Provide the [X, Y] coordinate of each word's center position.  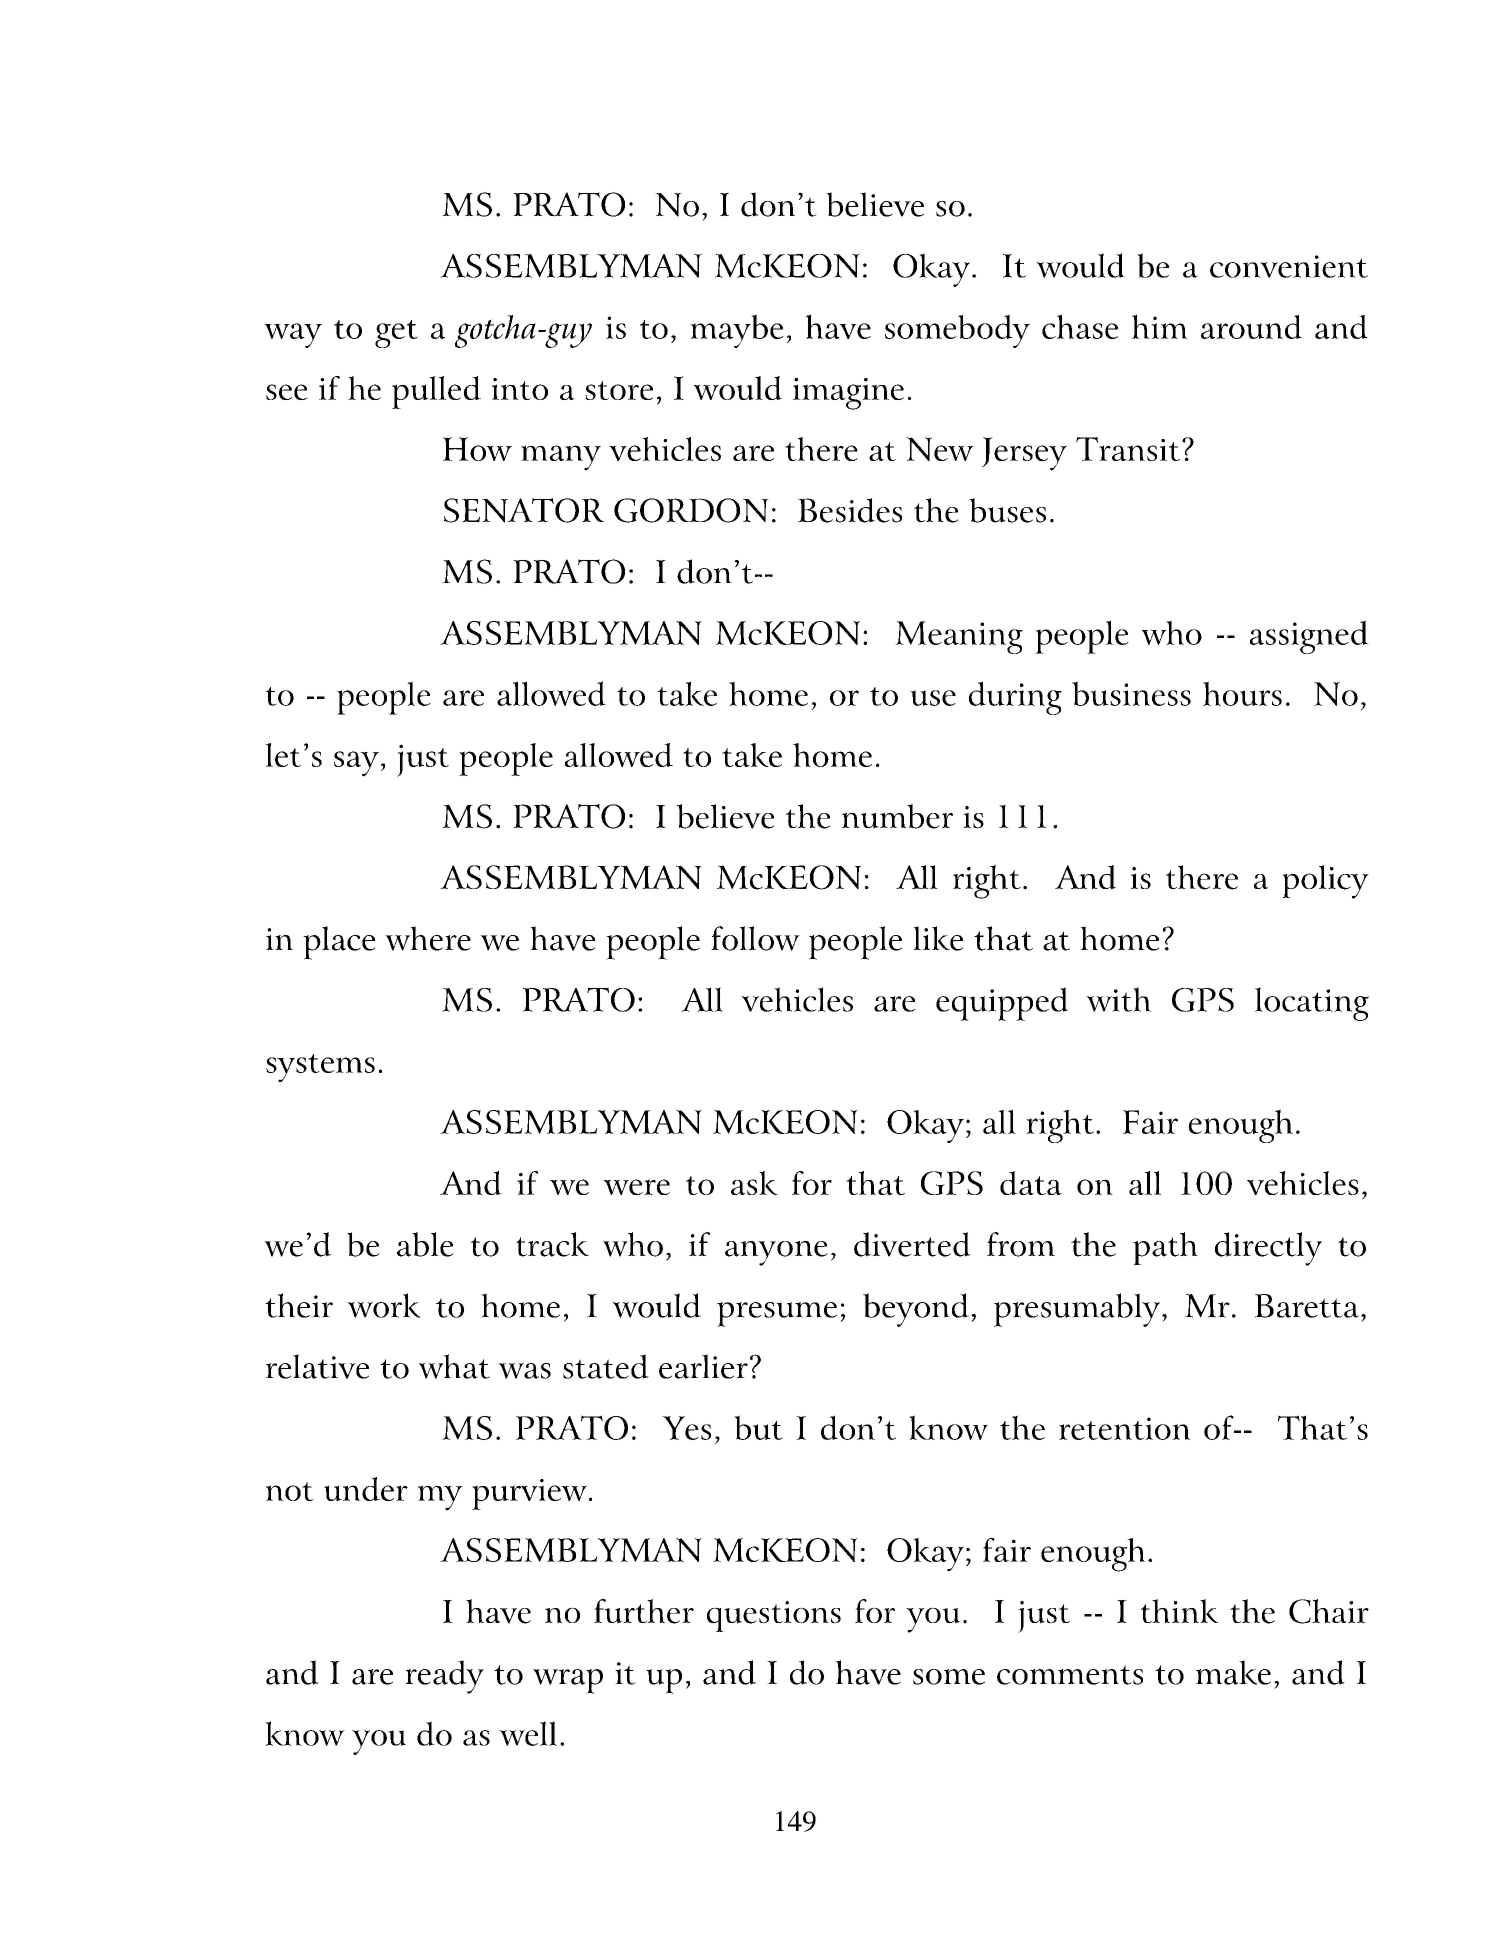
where [428, 938]
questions [774, 1616]
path [1165, 1248]
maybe [737, 331]
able [425, 1244]
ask [754, 1183]
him [1160, 326]
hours [1242, 693]
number [897, 816]
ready [444, 1677]
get [396, 334]
